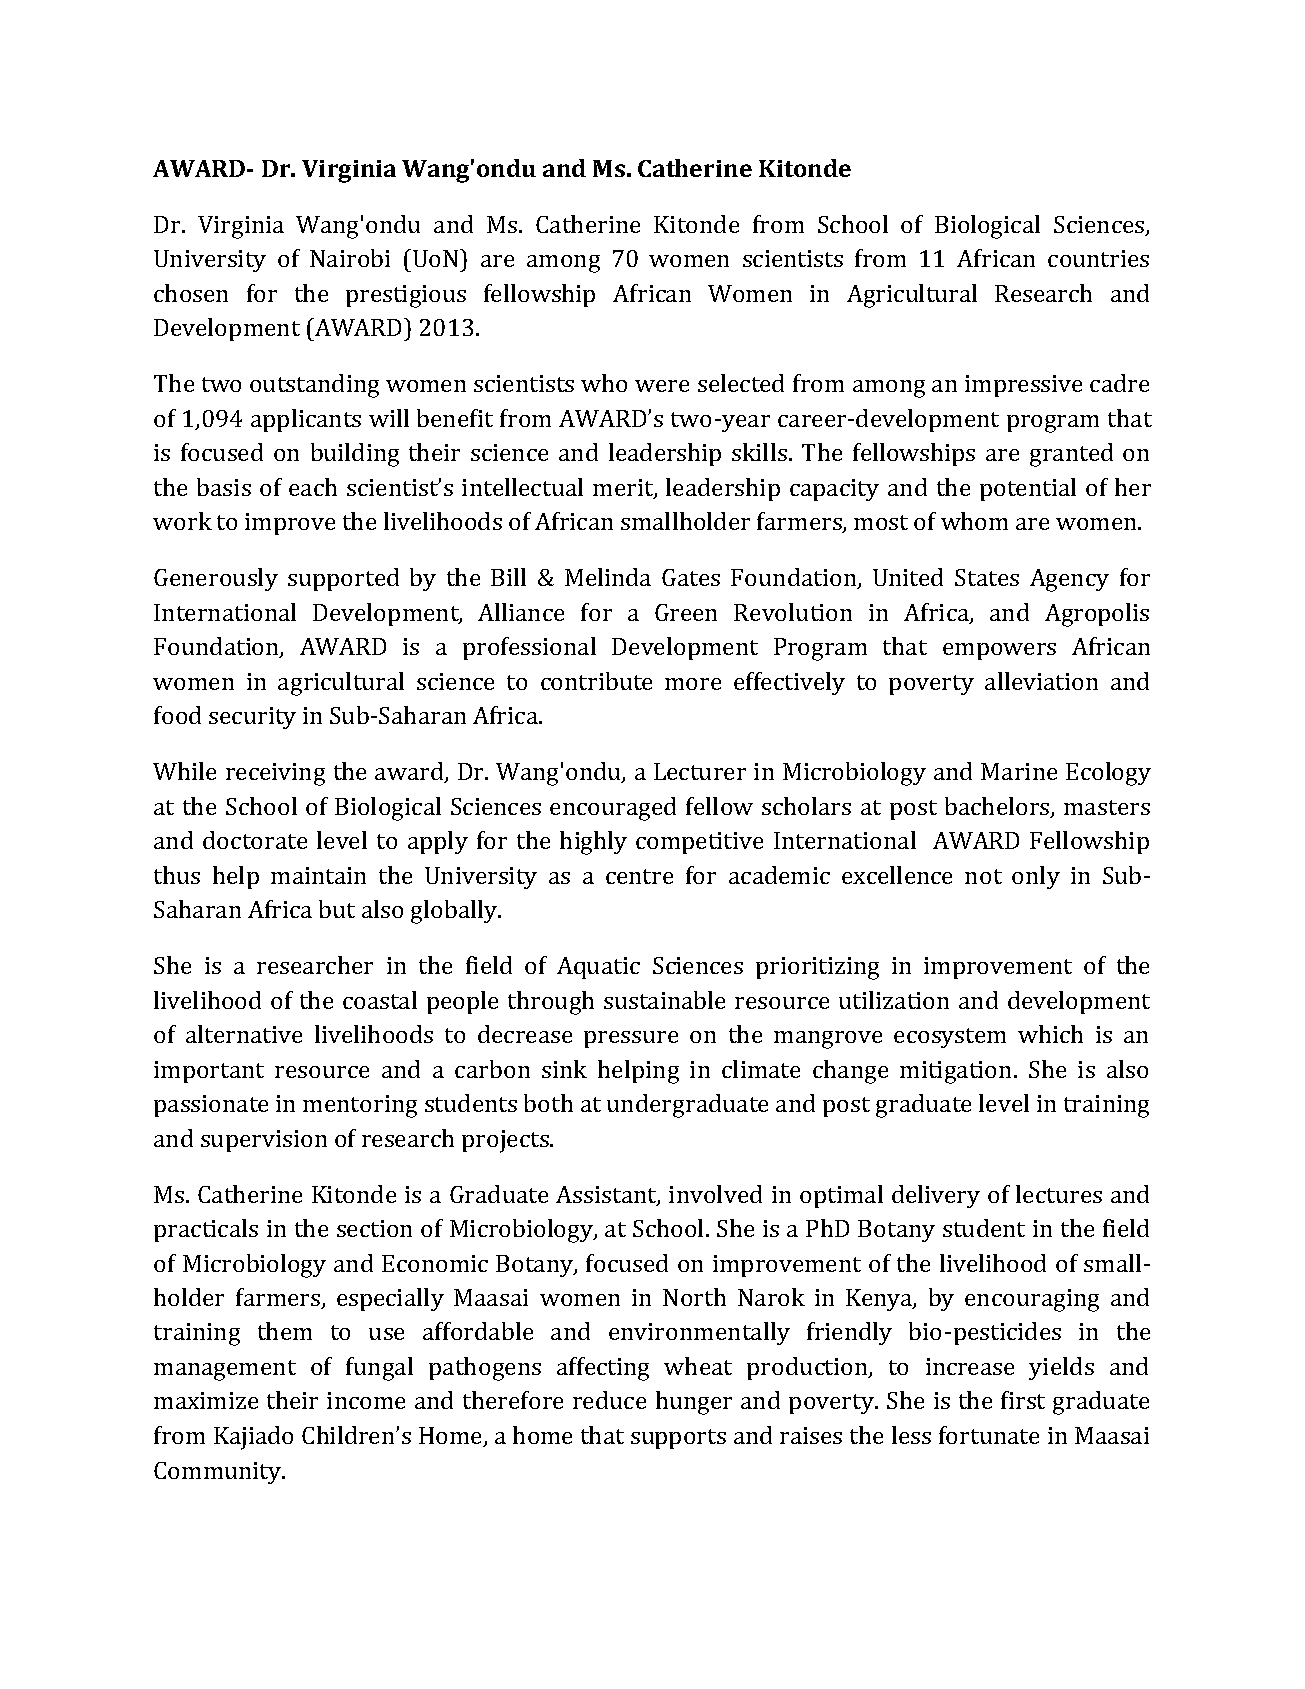  What do you see at coordinates (350, 258) in the image?
I see `Nairobi` at bounding box center [350, 258].
